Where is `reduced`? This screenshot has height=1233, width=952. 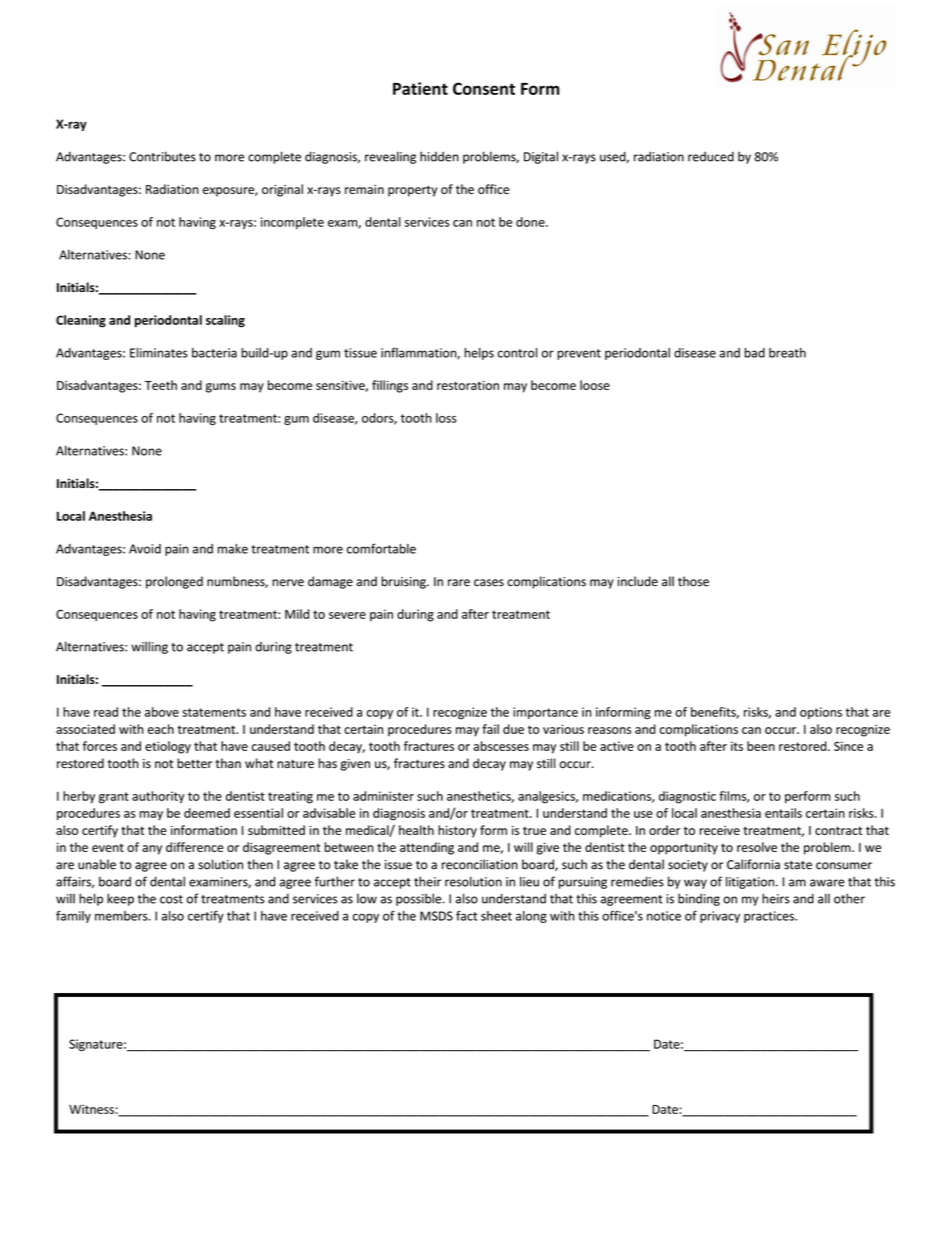
reduced is located at coordinates (711, 156).
